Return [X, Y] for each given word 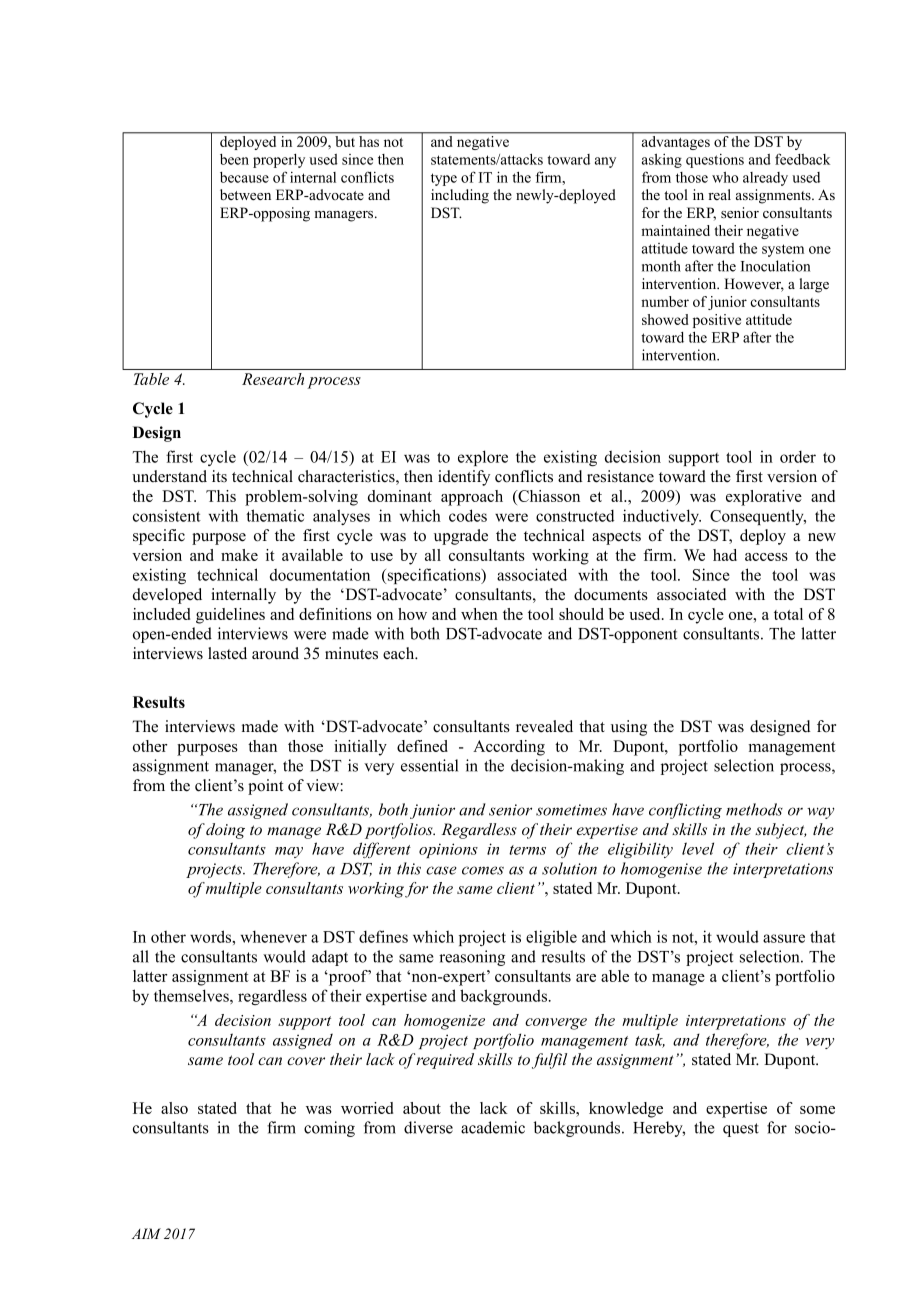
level [698, 848]
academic [493, 1127]
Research [273, 379]
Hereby [659, 1129]
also [174, 1108]
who [725, 177]
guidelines [230, 616]
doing [225, 831]
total [788, 614]
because [244, 177]
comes [483, 870]
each [400, 653]
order [798, 457]
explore [483, 458]
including [460, 196]
